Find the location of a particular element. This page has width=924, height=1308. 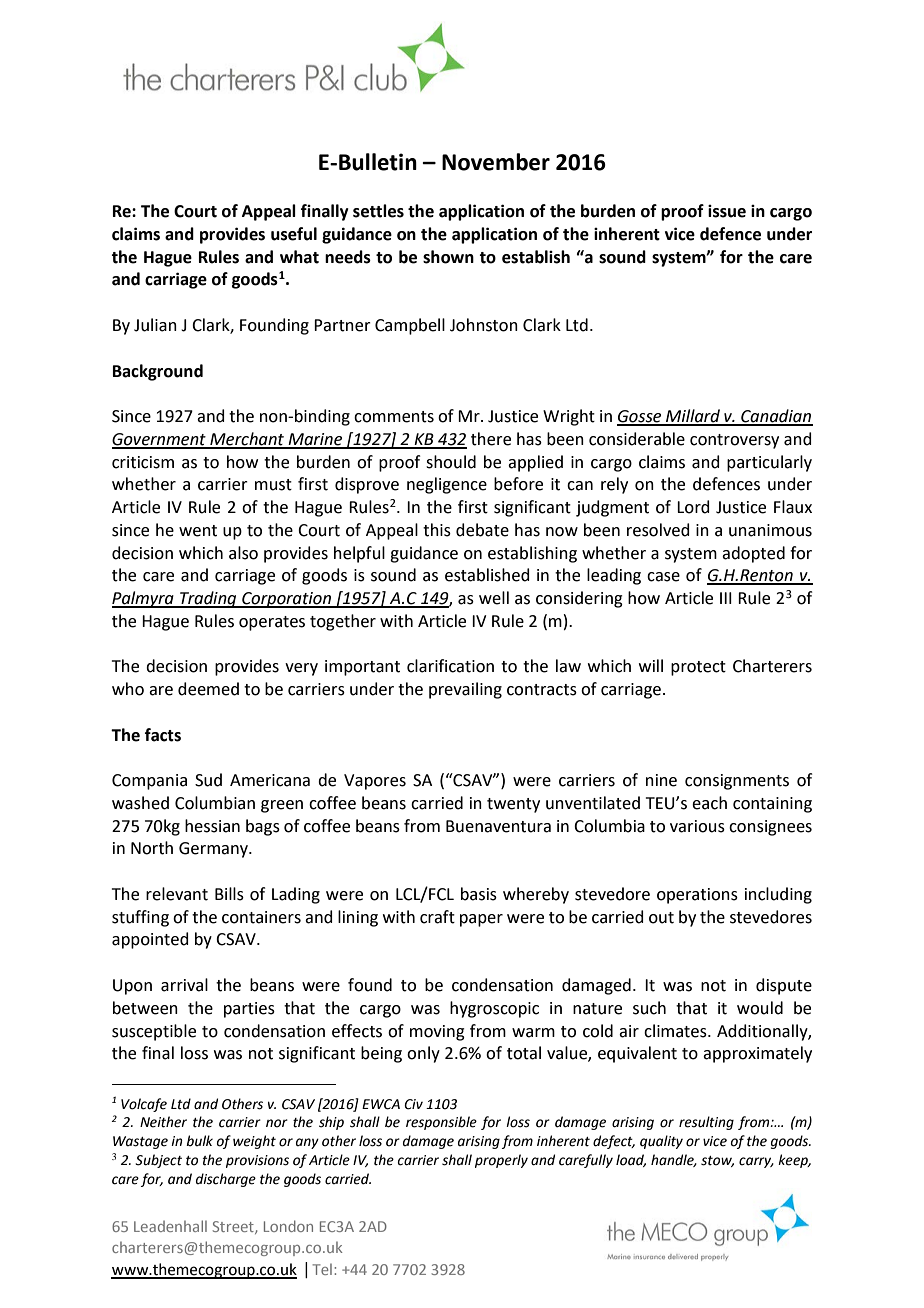

prevailing is located at coordinates (465, 690).
